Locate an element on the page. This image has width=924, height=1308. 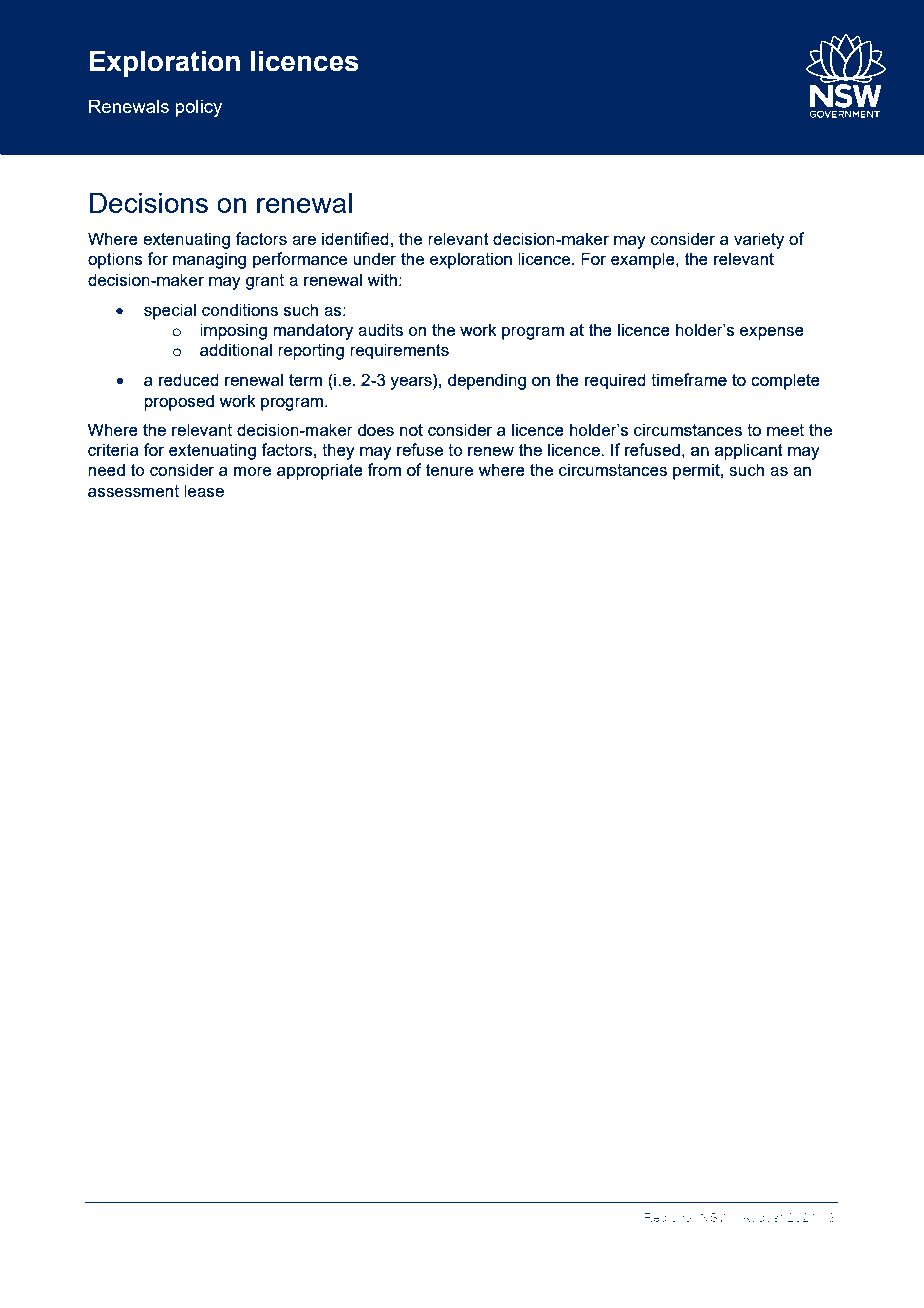
reduced is located at coordinates (189, 379).
